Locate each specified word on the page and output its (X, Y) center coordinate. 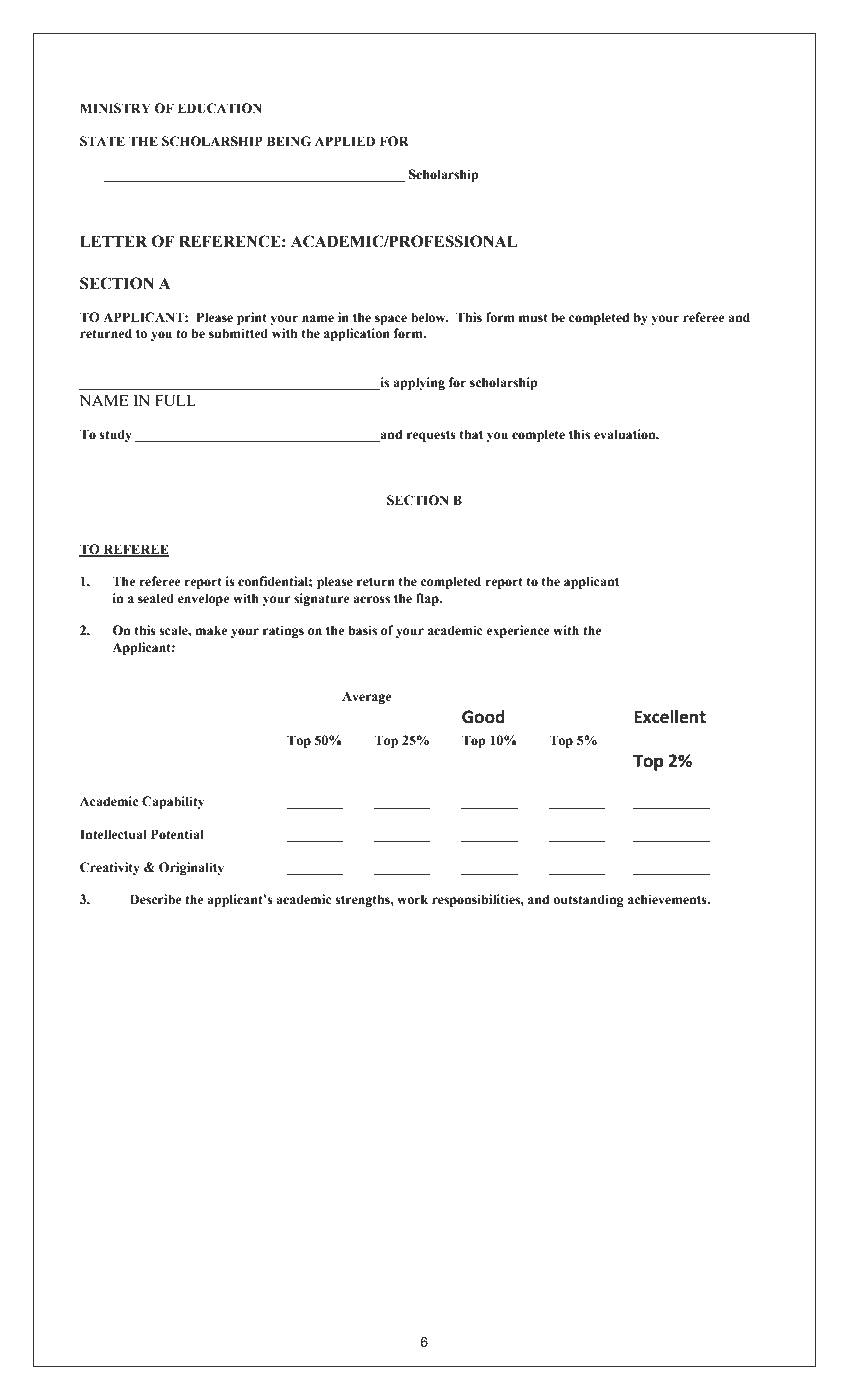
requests (431, 436)
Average (366, 698)
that (471, 434)
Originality (191, 868)
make (211, 630)
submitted (238, 333)
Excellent (670, 717)
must (533, 317)
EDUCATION (220, 108)
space (391, 320)
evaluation (626, 434)
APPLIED (345, 141)
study (115, 435)
